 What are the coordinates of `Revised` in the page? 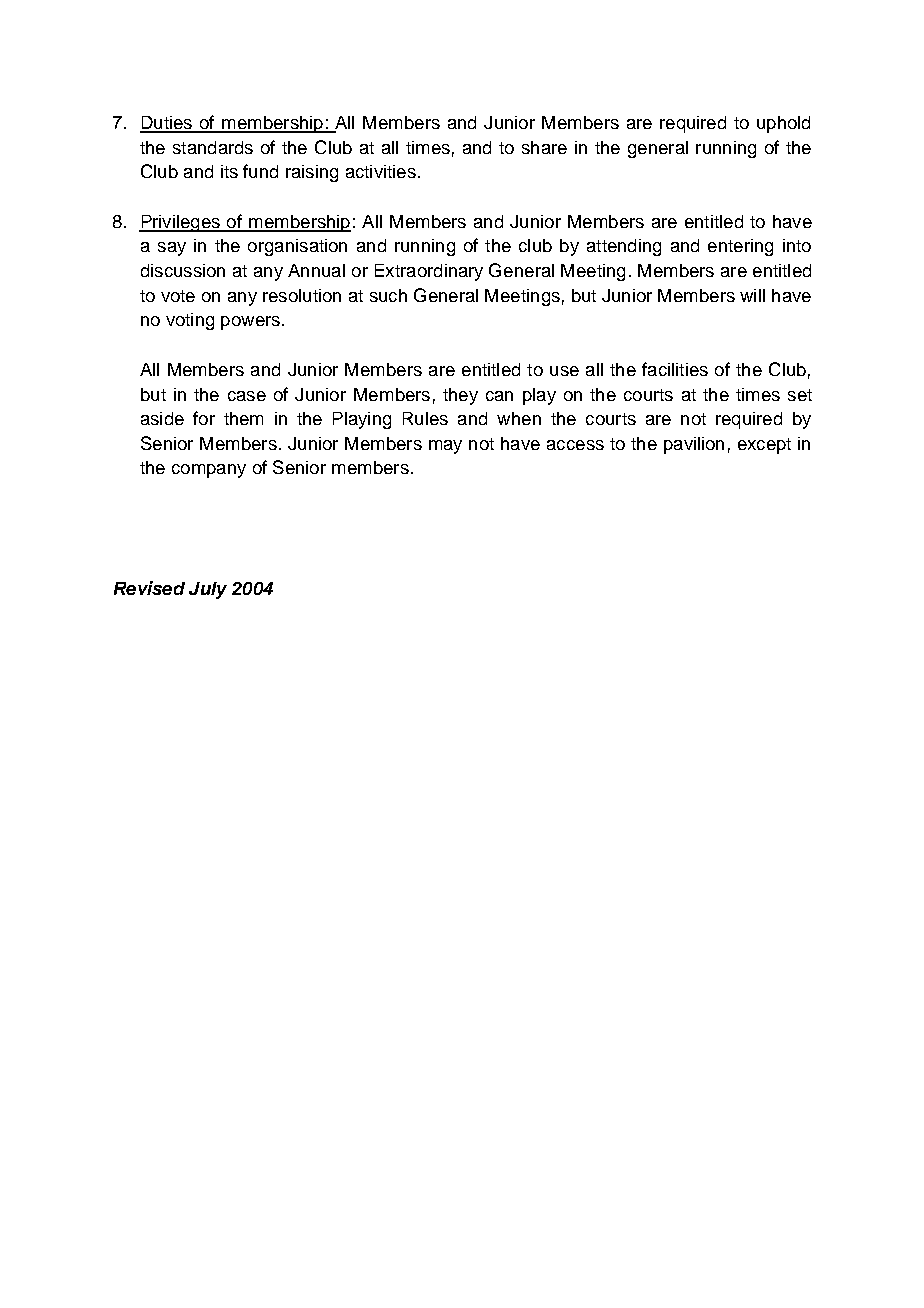 It's located at (149, 588).
